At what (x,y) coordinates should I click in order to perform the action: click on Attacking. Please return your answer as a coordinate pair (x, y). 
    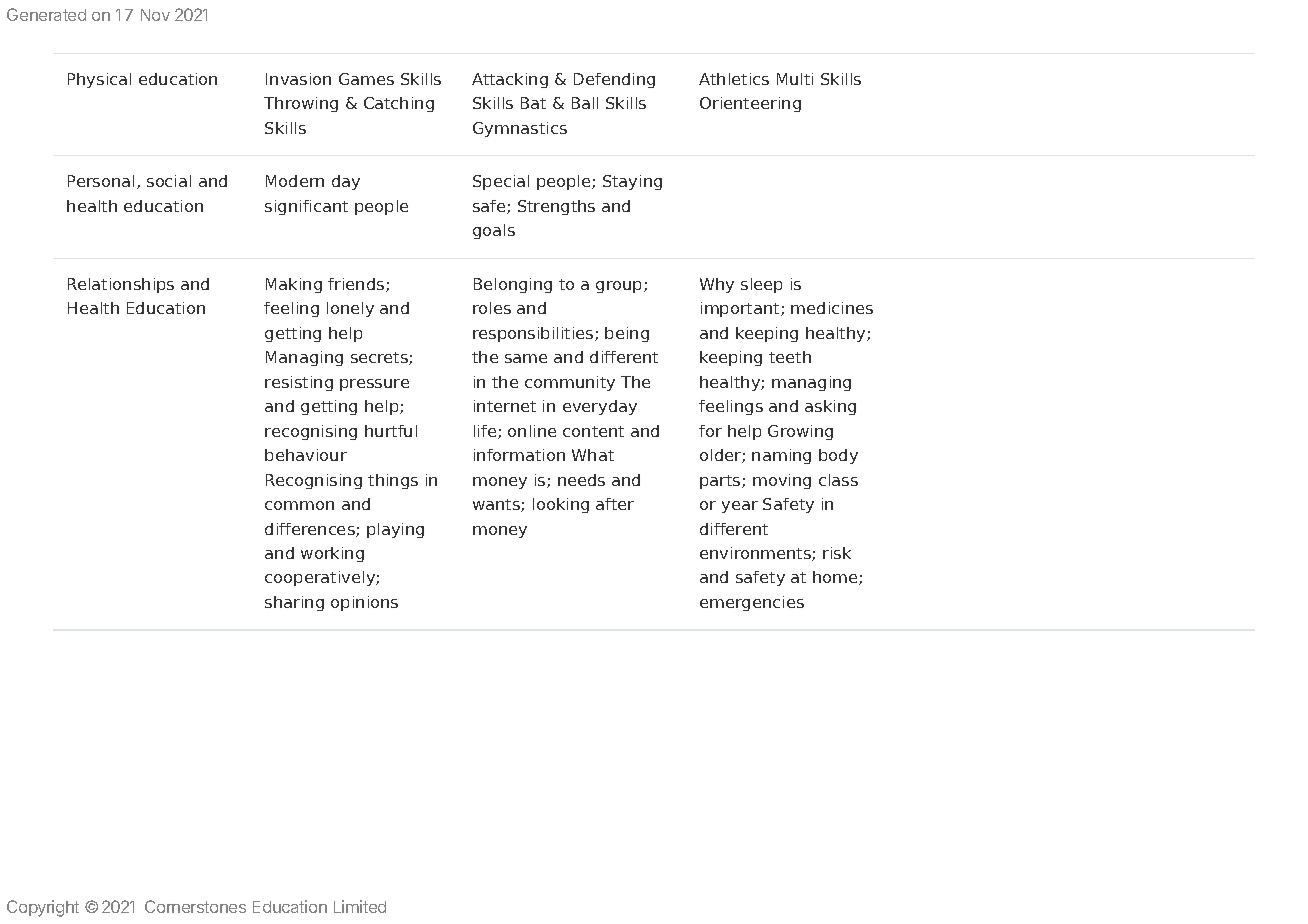
    Looking at the image, I should click on (510, 80).
